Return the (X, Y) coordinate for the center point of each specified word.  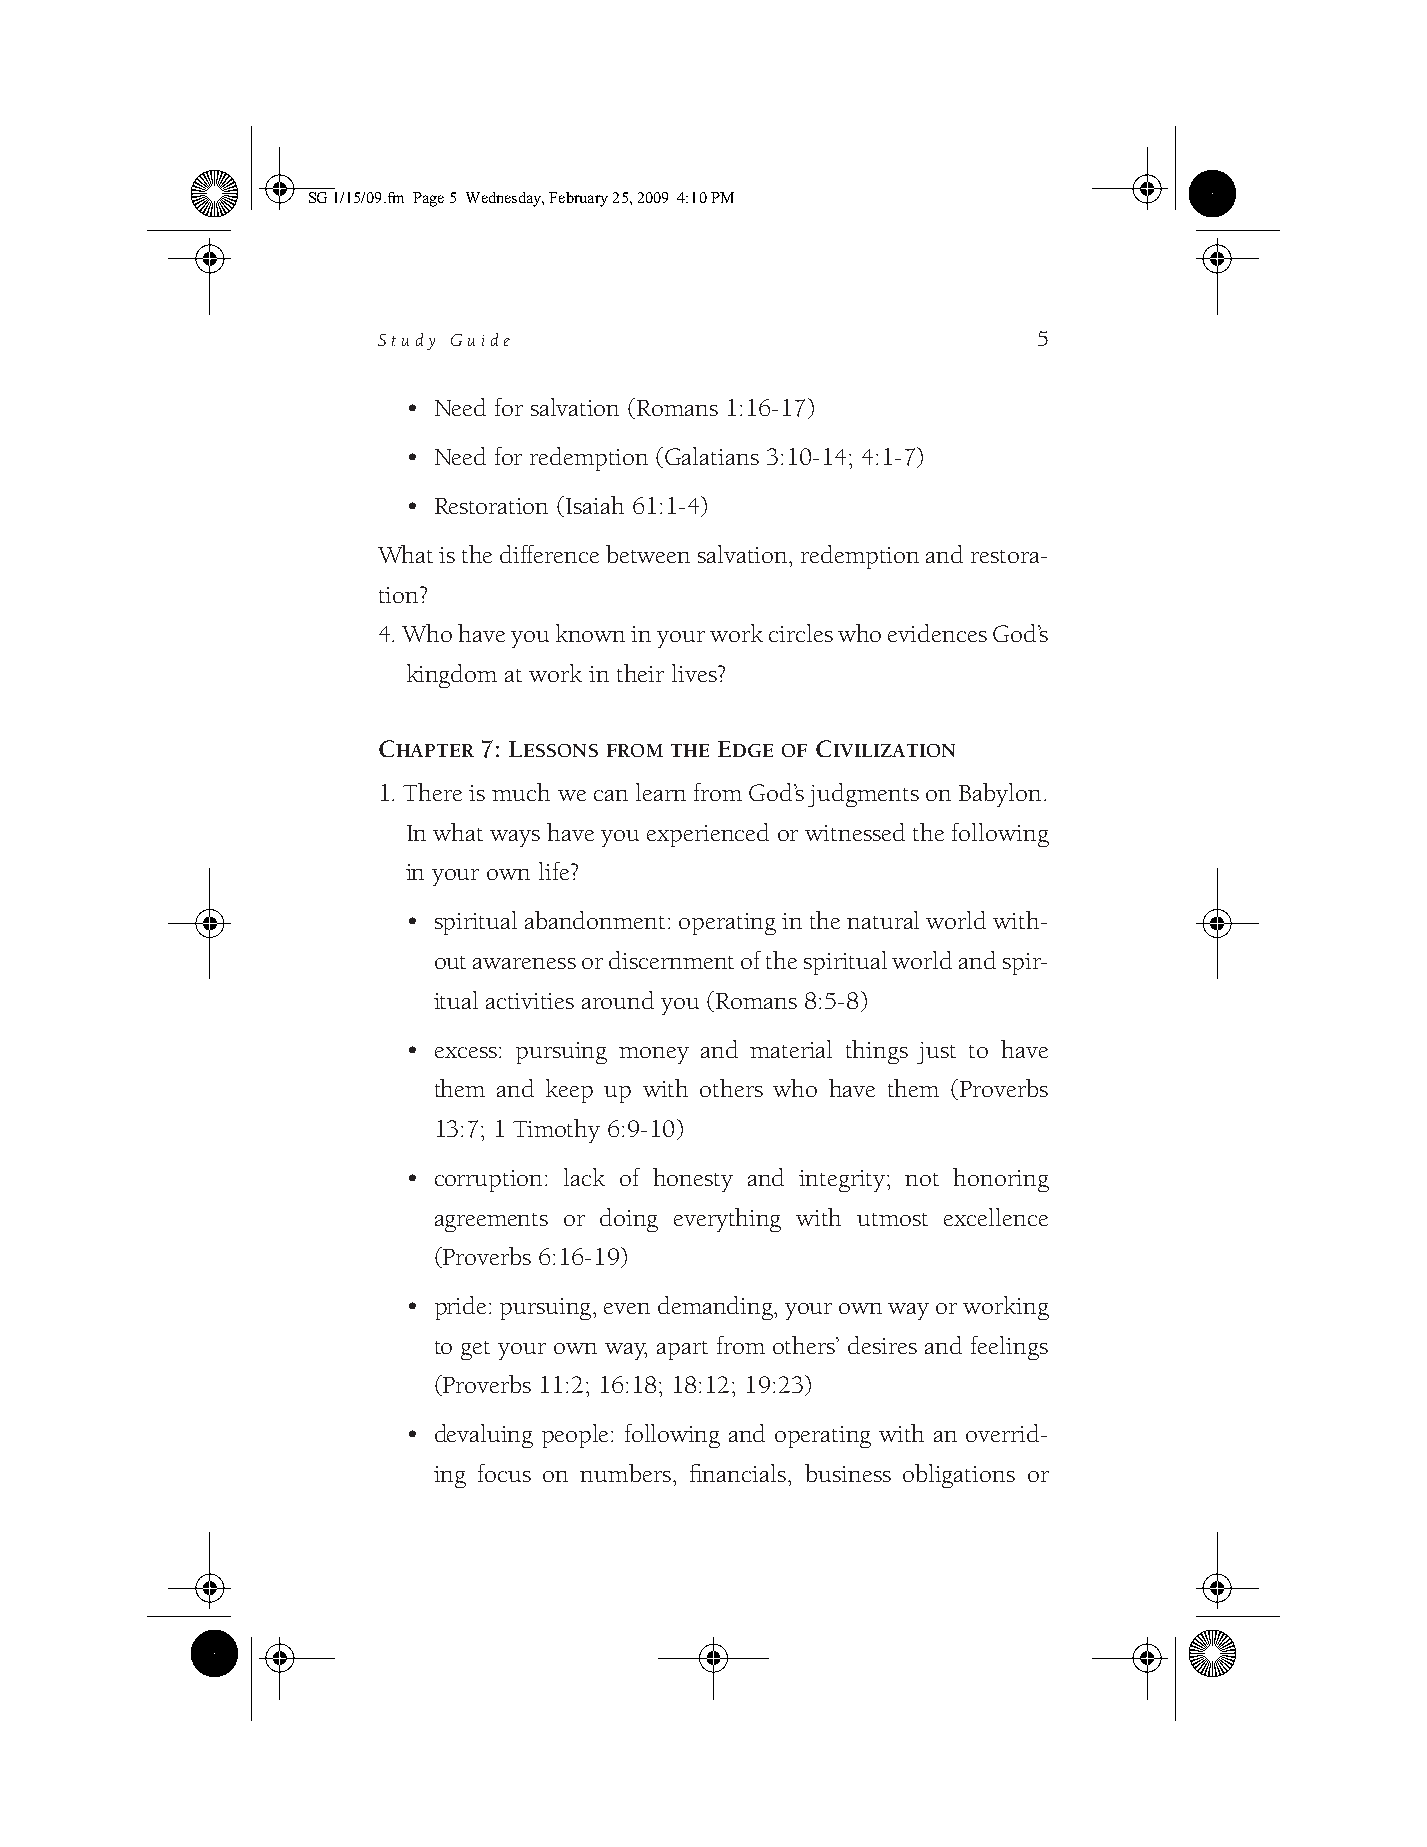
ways (515, 838)
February (578, 199)
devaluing (484, 1436)
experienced (708, 835)
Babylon (1000, 795)
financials (738, 1473)
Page (428, 199)
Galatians (712, 456)
